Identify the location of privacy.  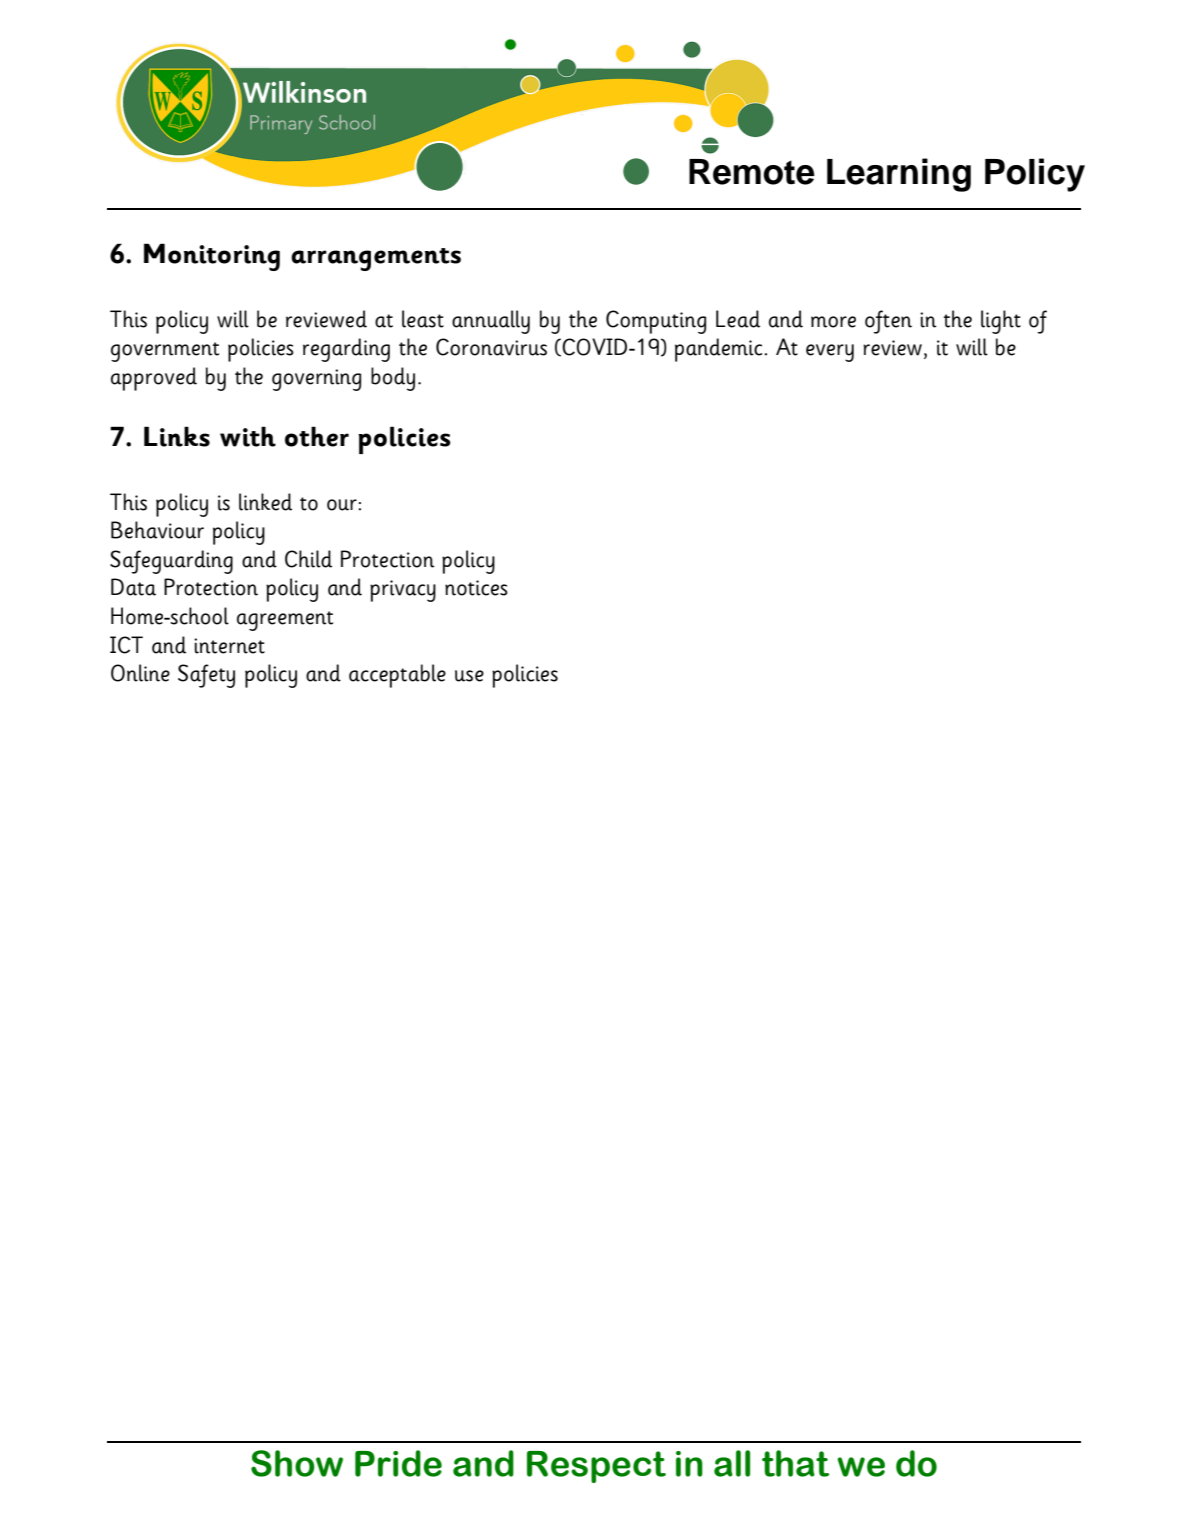
(403, 591).
